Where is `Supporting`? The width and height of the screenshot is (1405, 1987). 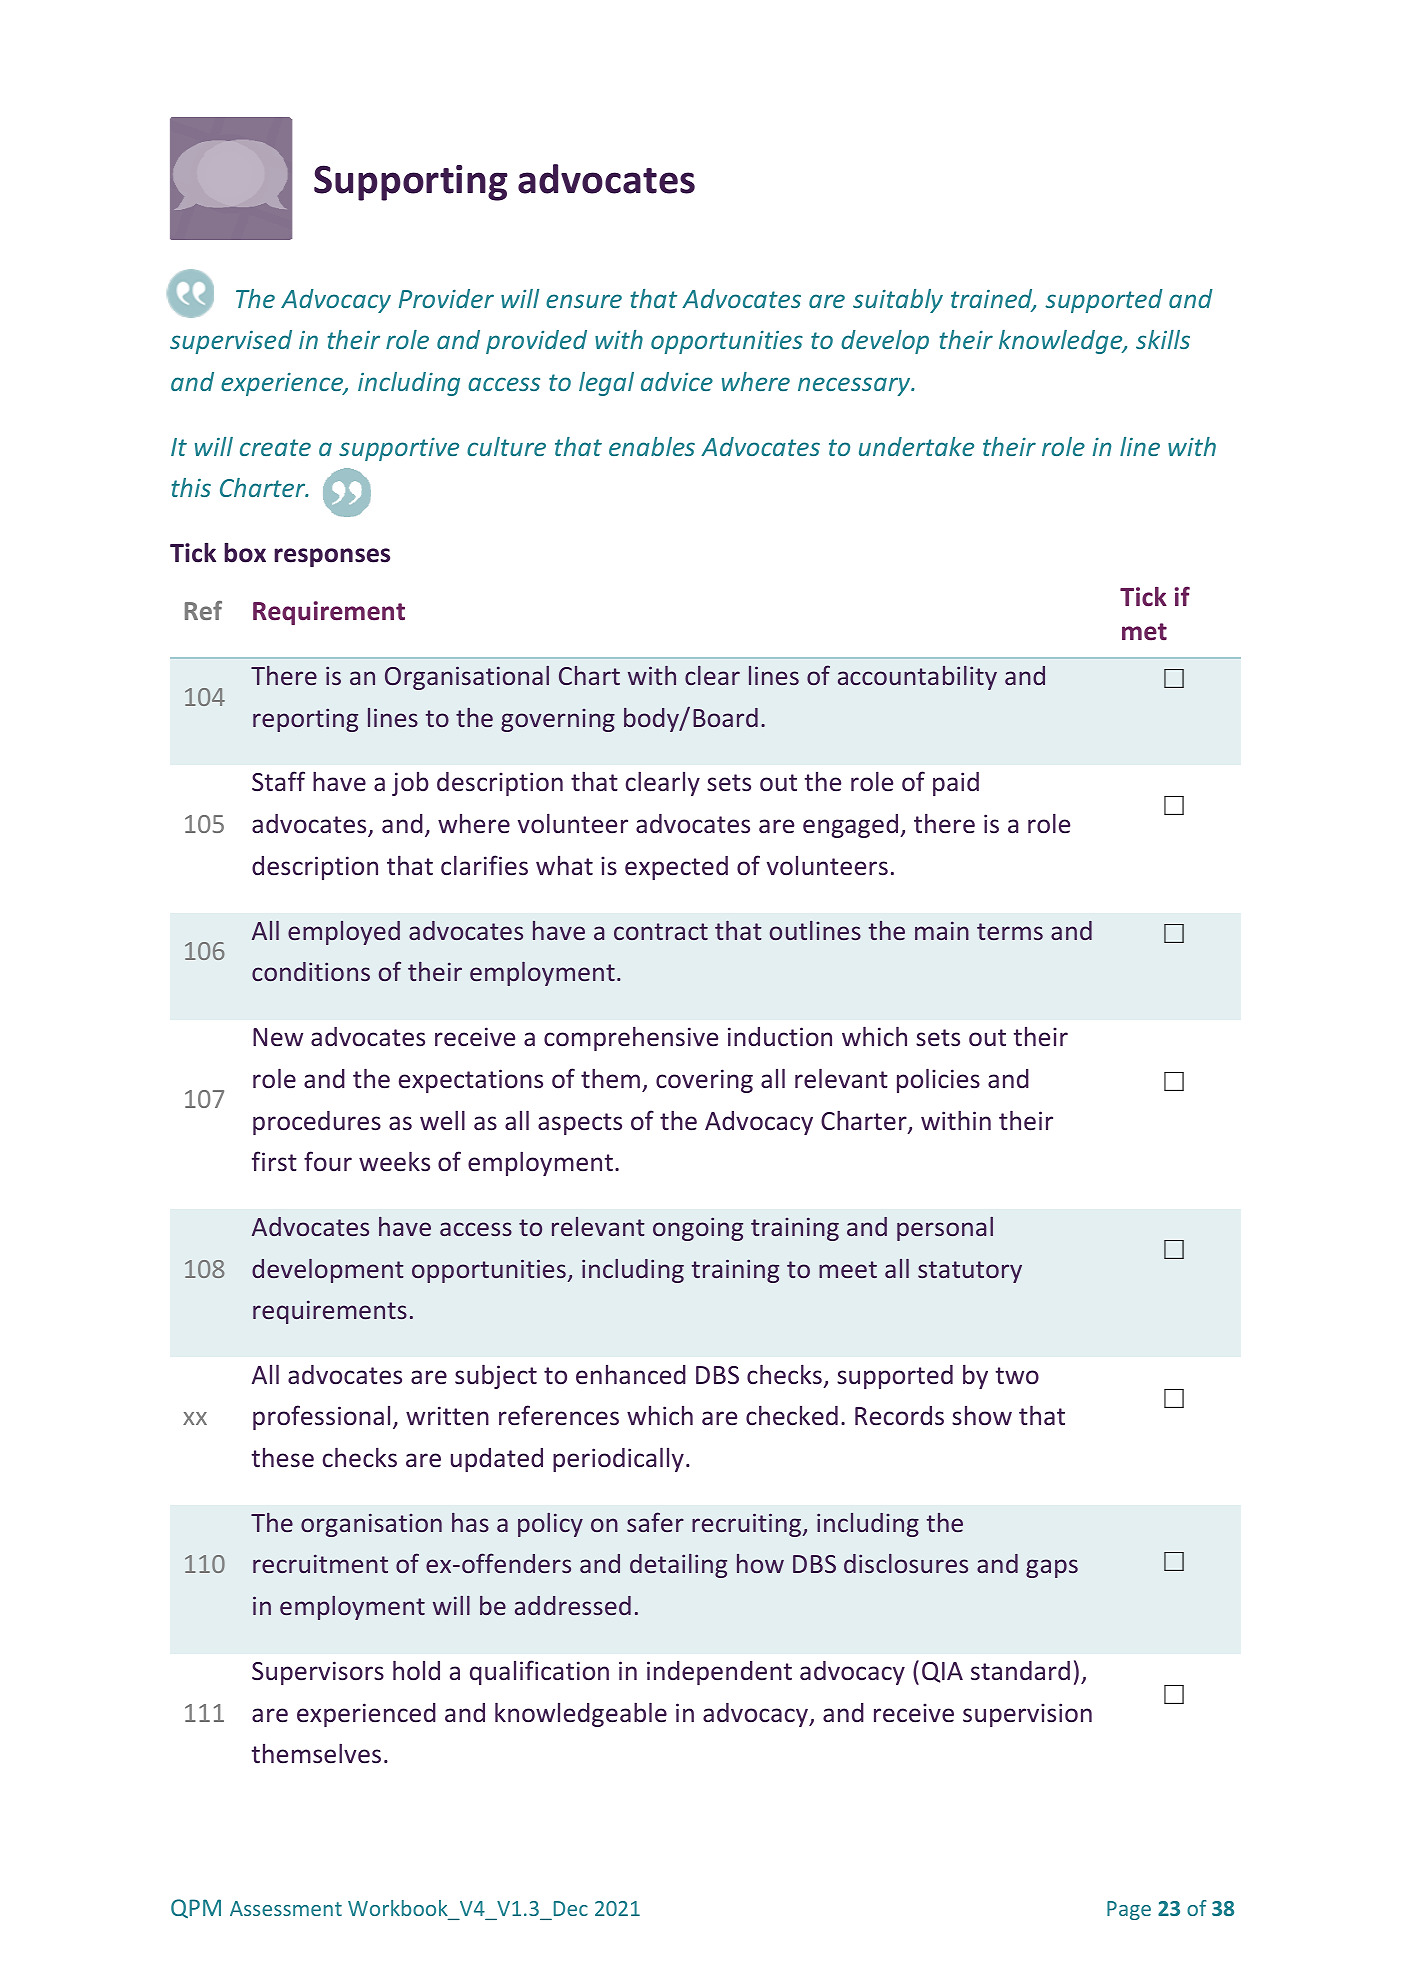 Supporting is located at coordinates (411, 183).
